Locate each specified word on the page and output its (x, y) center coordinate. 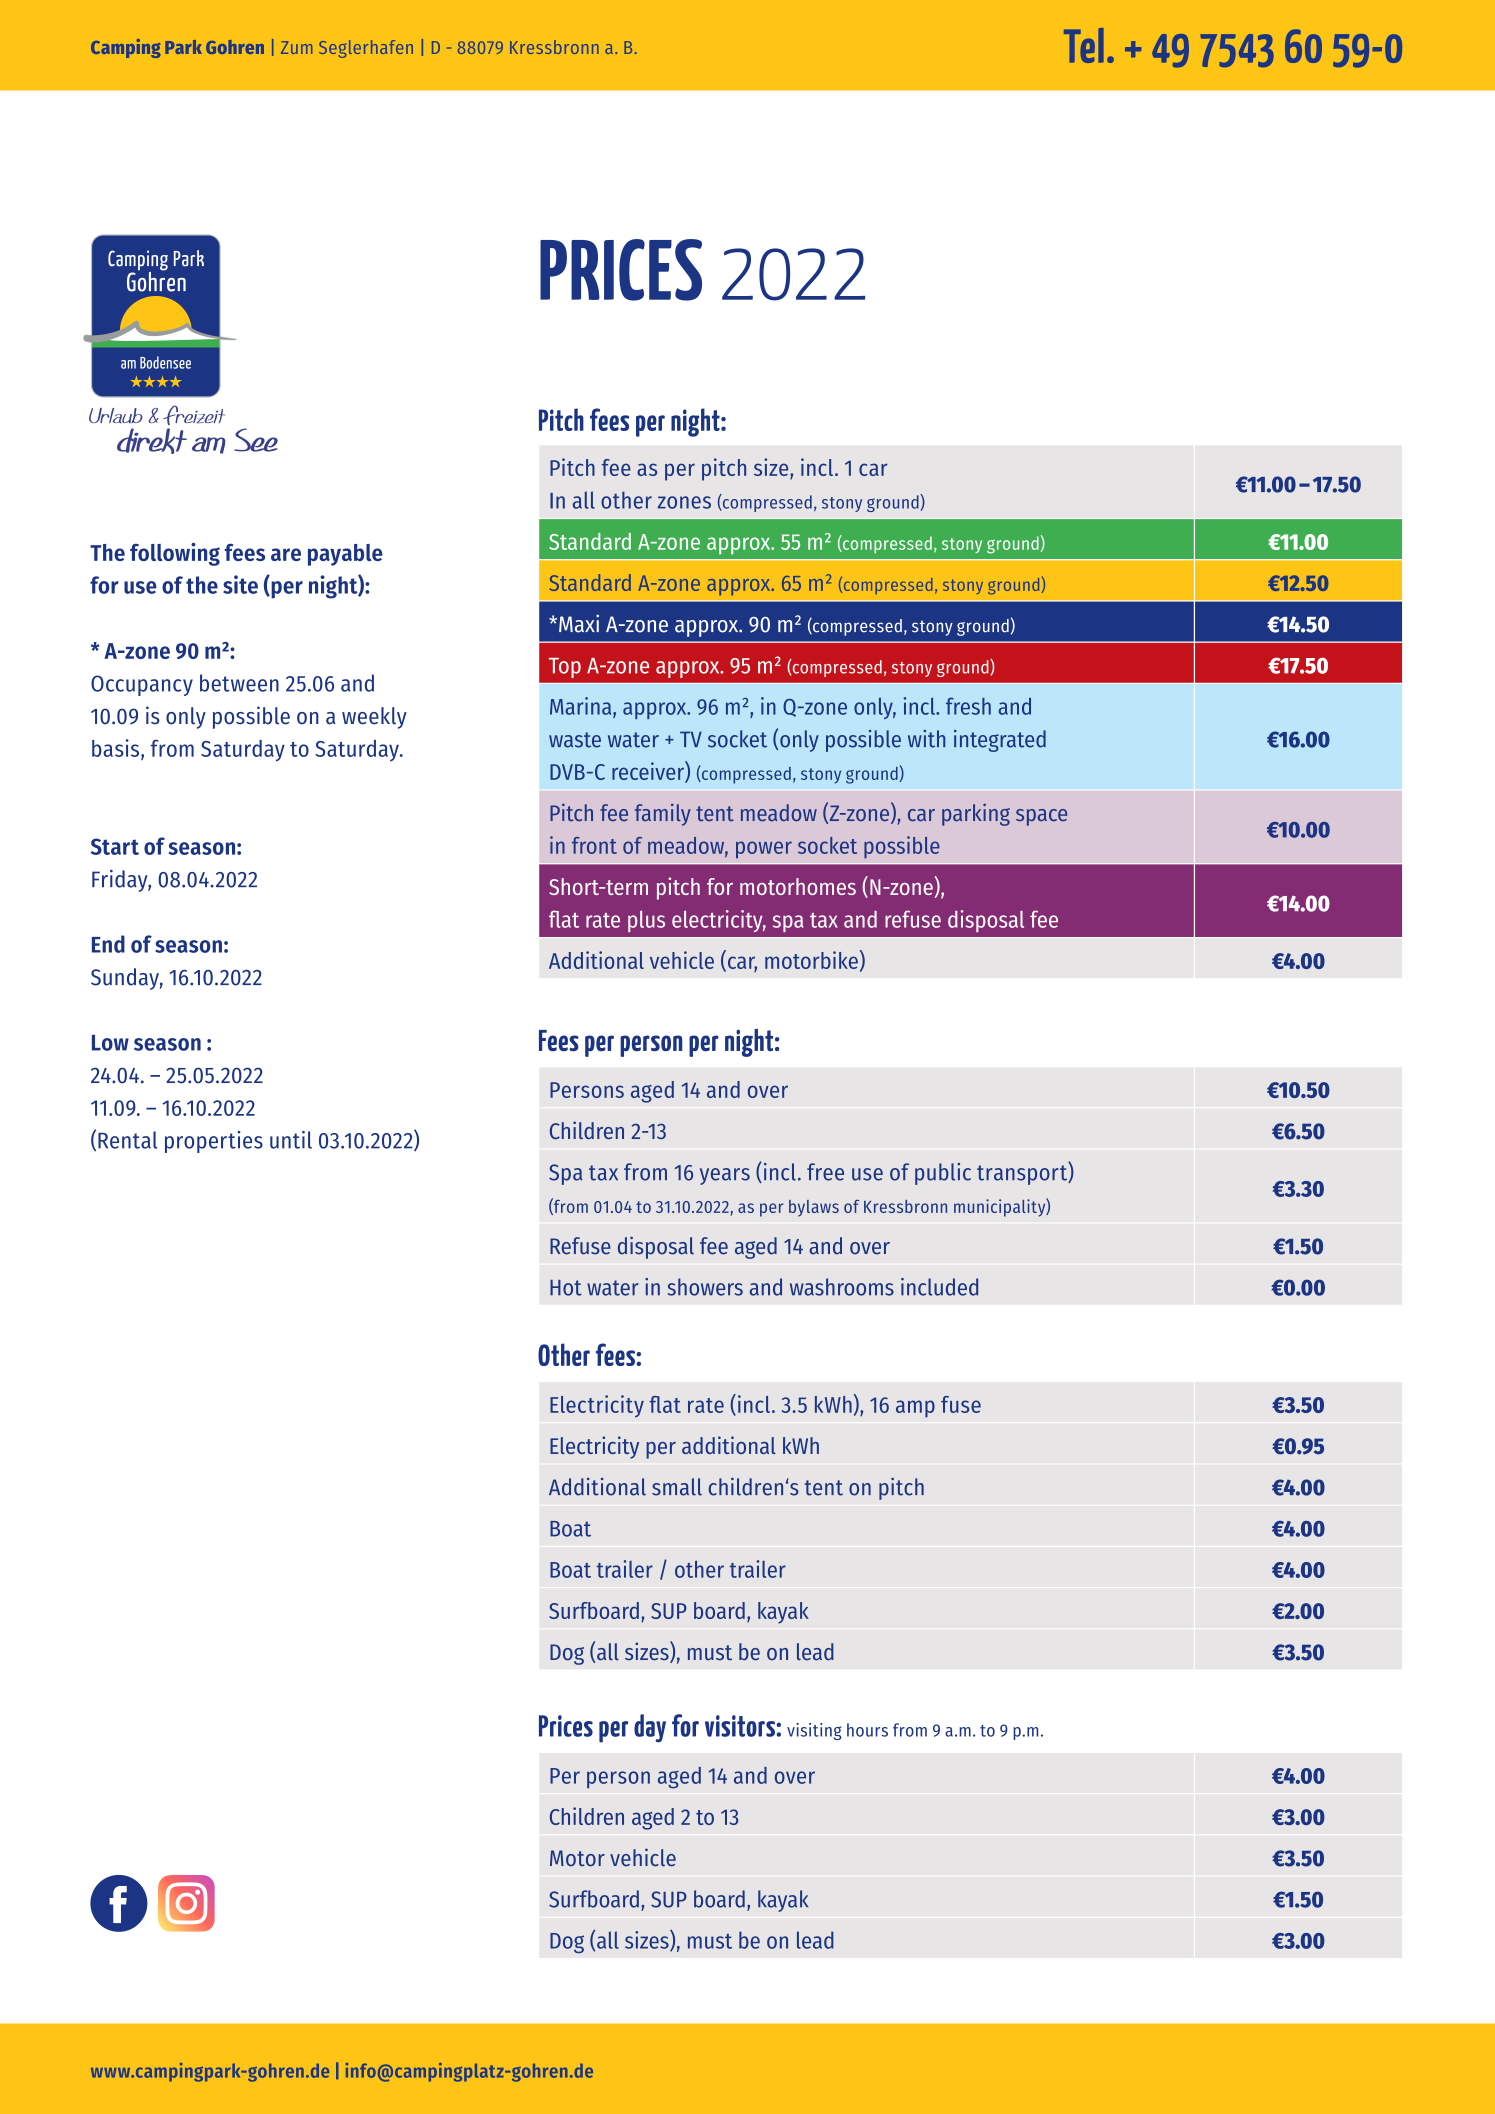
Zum (296, 47)
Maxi (579, 623)
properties (214, 1142)
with (926, 739)
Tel (1084, 45)
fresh (968, 706)
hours (867, 1730)
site (240, 584)
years (725, 1176)
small (677, 1487)
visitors (741, 1726)
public (943, 1174)
